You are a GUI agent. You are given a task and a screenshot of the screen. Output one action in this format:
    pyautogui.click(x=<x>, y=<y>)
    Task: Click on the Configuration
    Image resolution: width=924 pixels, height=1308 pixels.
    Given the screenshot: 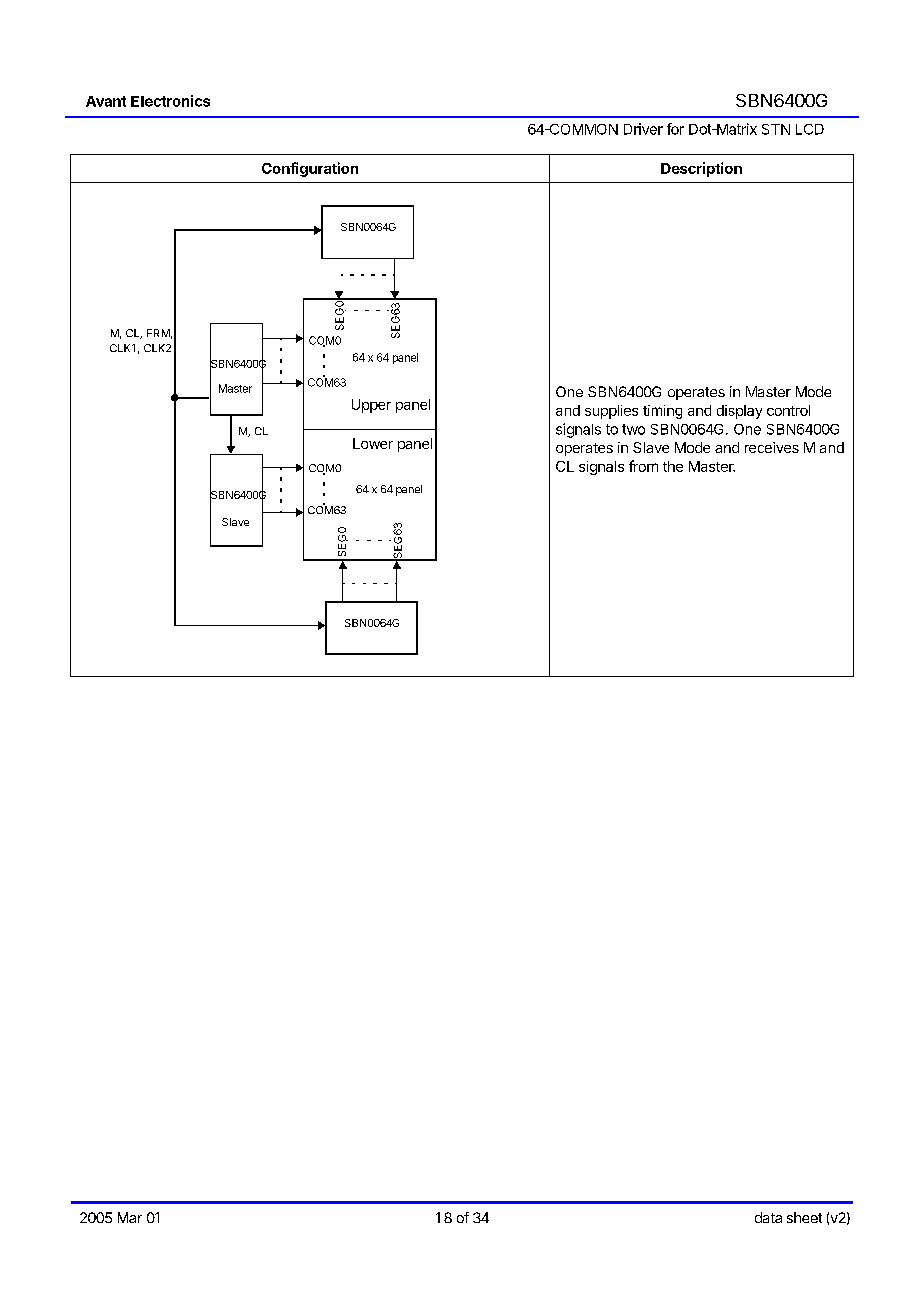 What is the action you would take?
    pyautogui.click(x=310, y=169)
